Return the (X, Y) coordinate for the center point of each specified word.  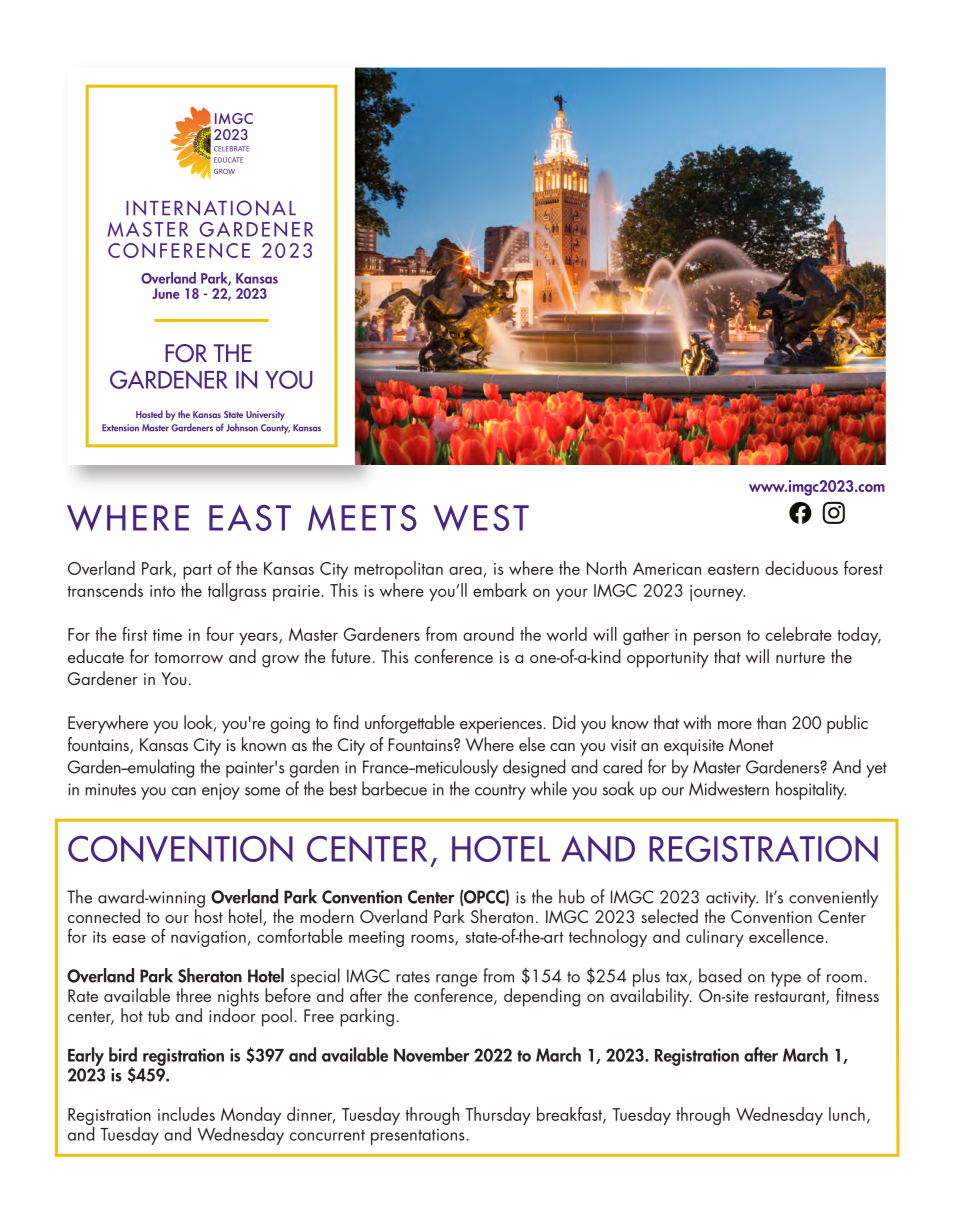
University (265, 416)
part (197, 571)
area (466, 571)
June (166, 293)
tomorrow (189, 657)
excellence (786, 936)
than (771, 722)
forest (863, 568)
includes (186, 1114)
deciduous (801, 568)
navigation (208, 939)
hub (572, 896)
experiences (502, 725)
